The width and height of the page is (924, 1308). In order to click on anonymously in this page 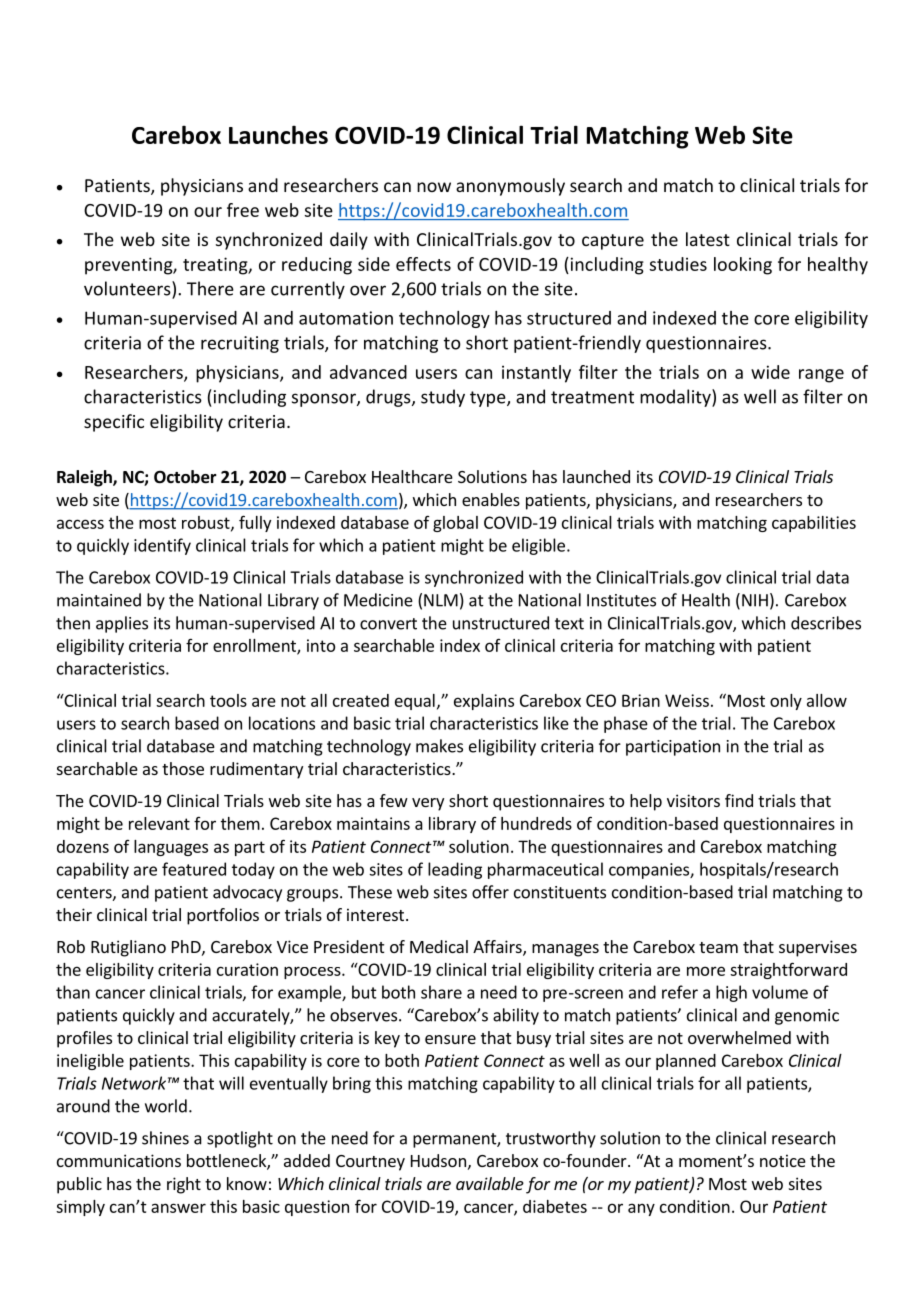, I will do `click(510, 187)`.
